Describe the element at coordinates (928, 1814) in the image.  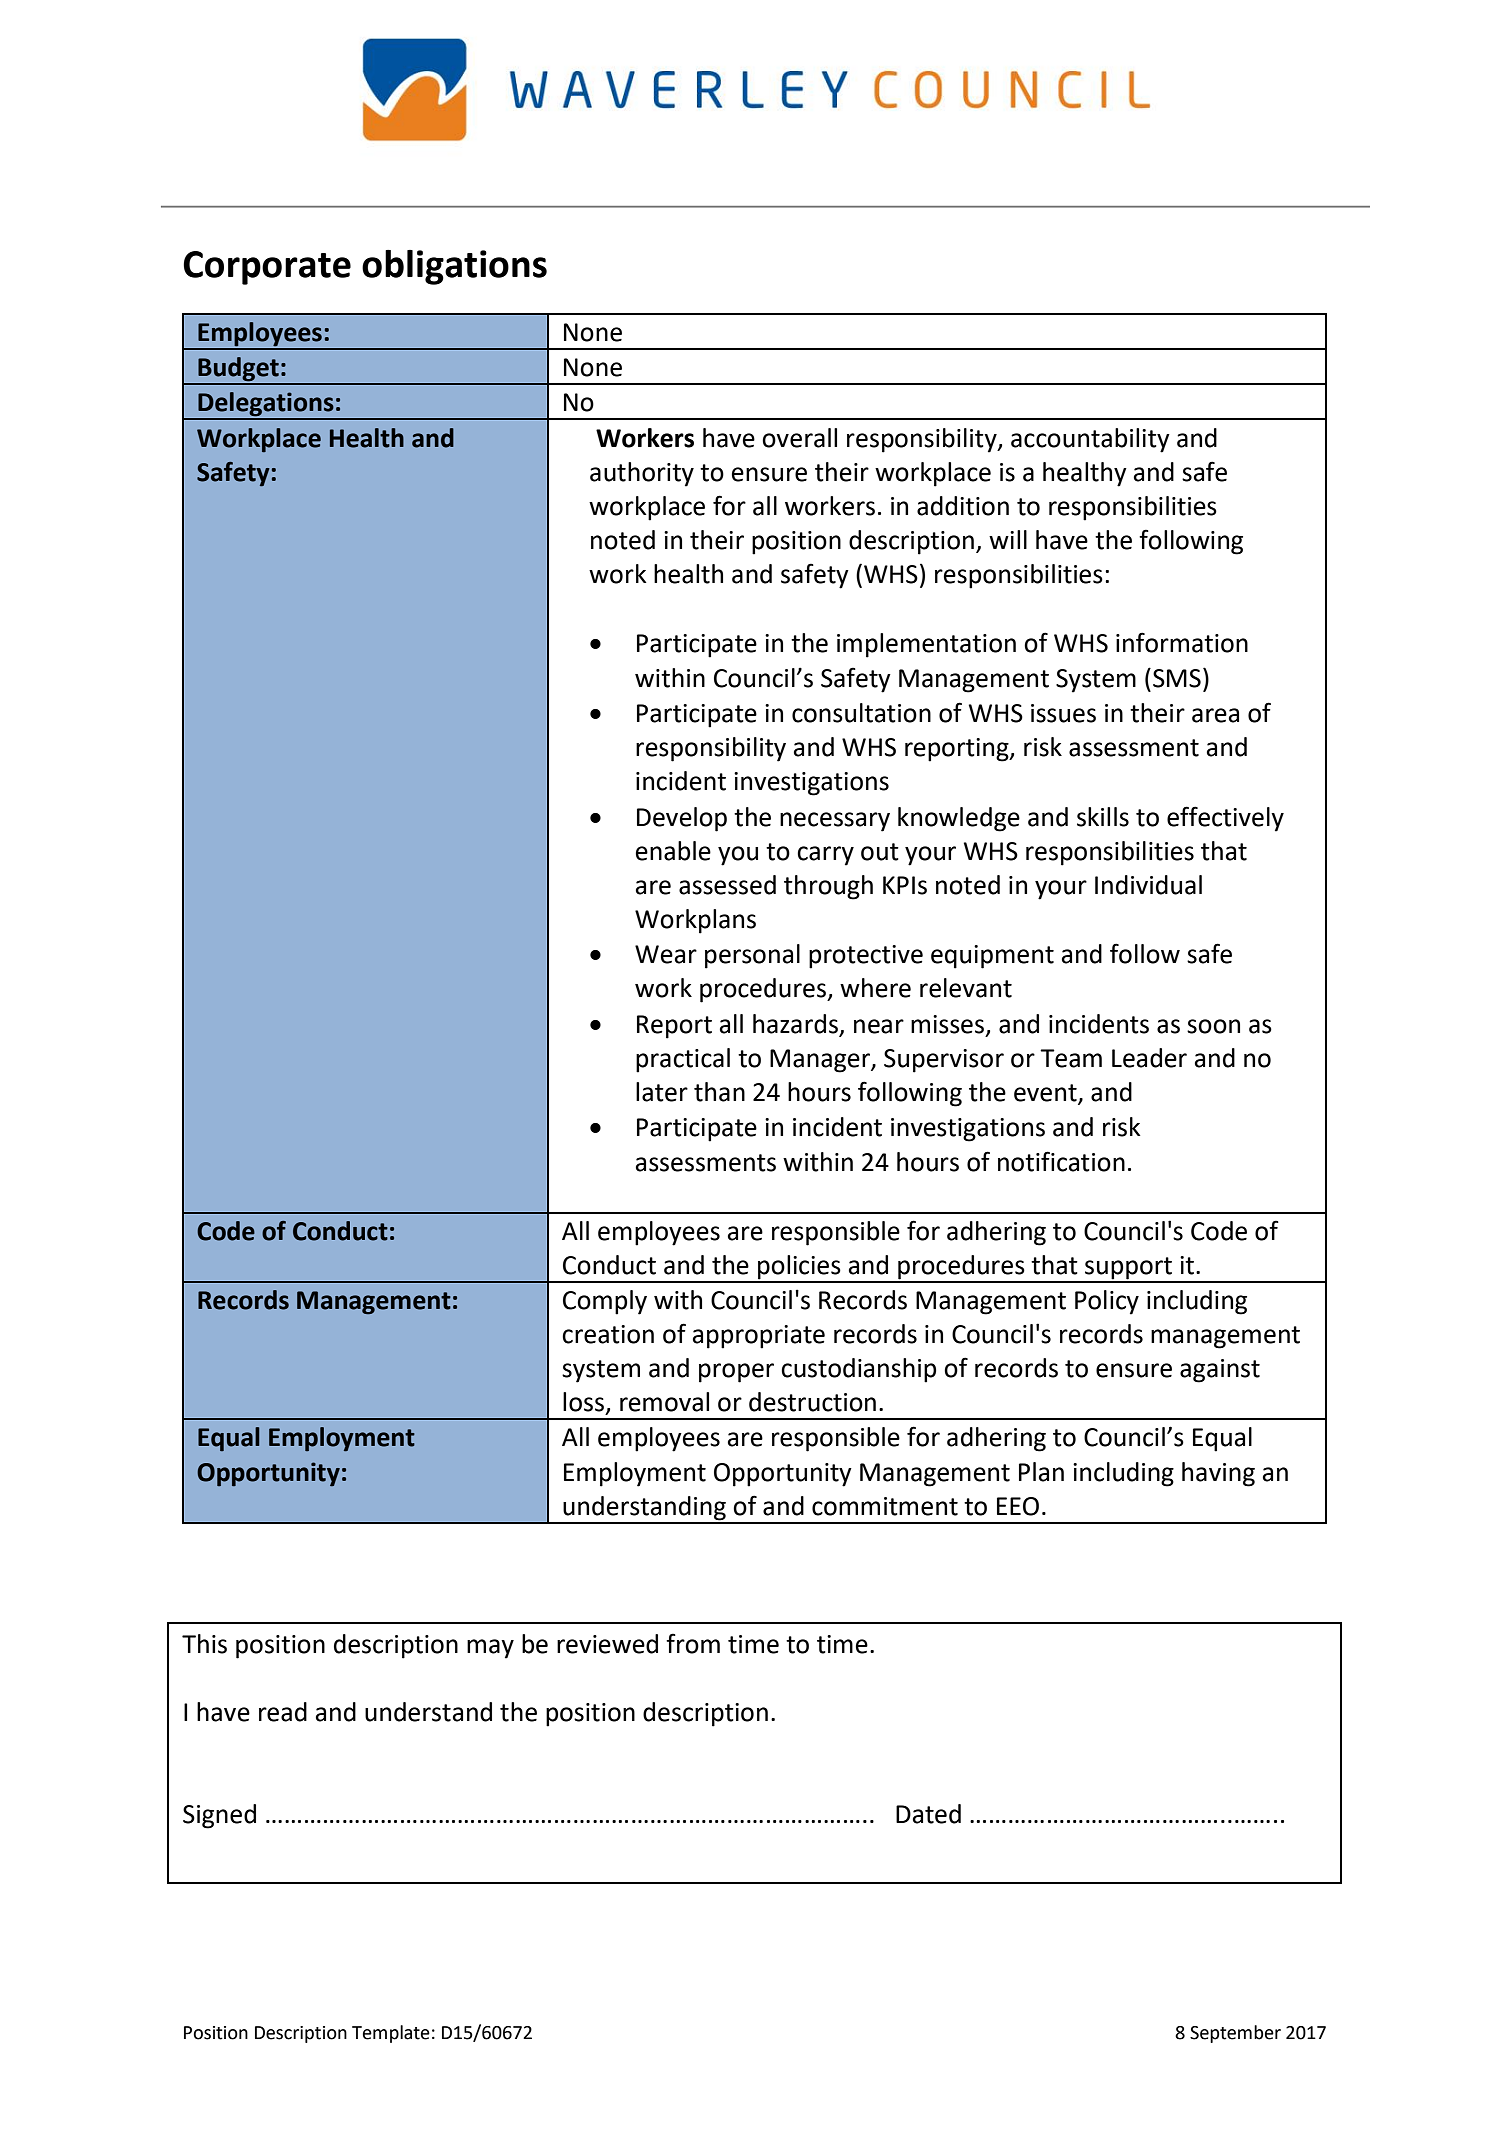
I see `Dated` at that location.
